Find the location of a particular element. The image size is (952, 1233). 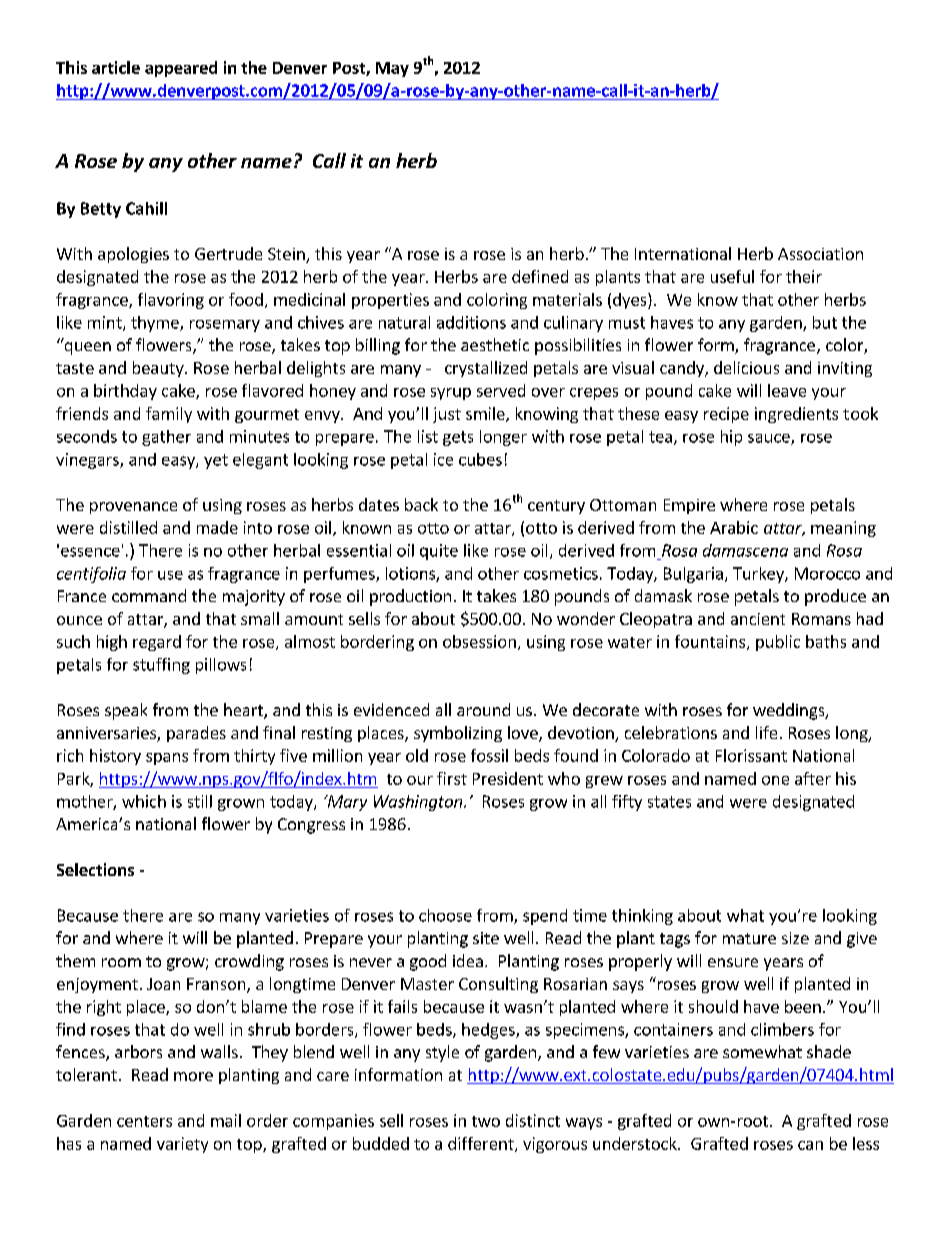

appeared is located at coordinates (181, 69).
